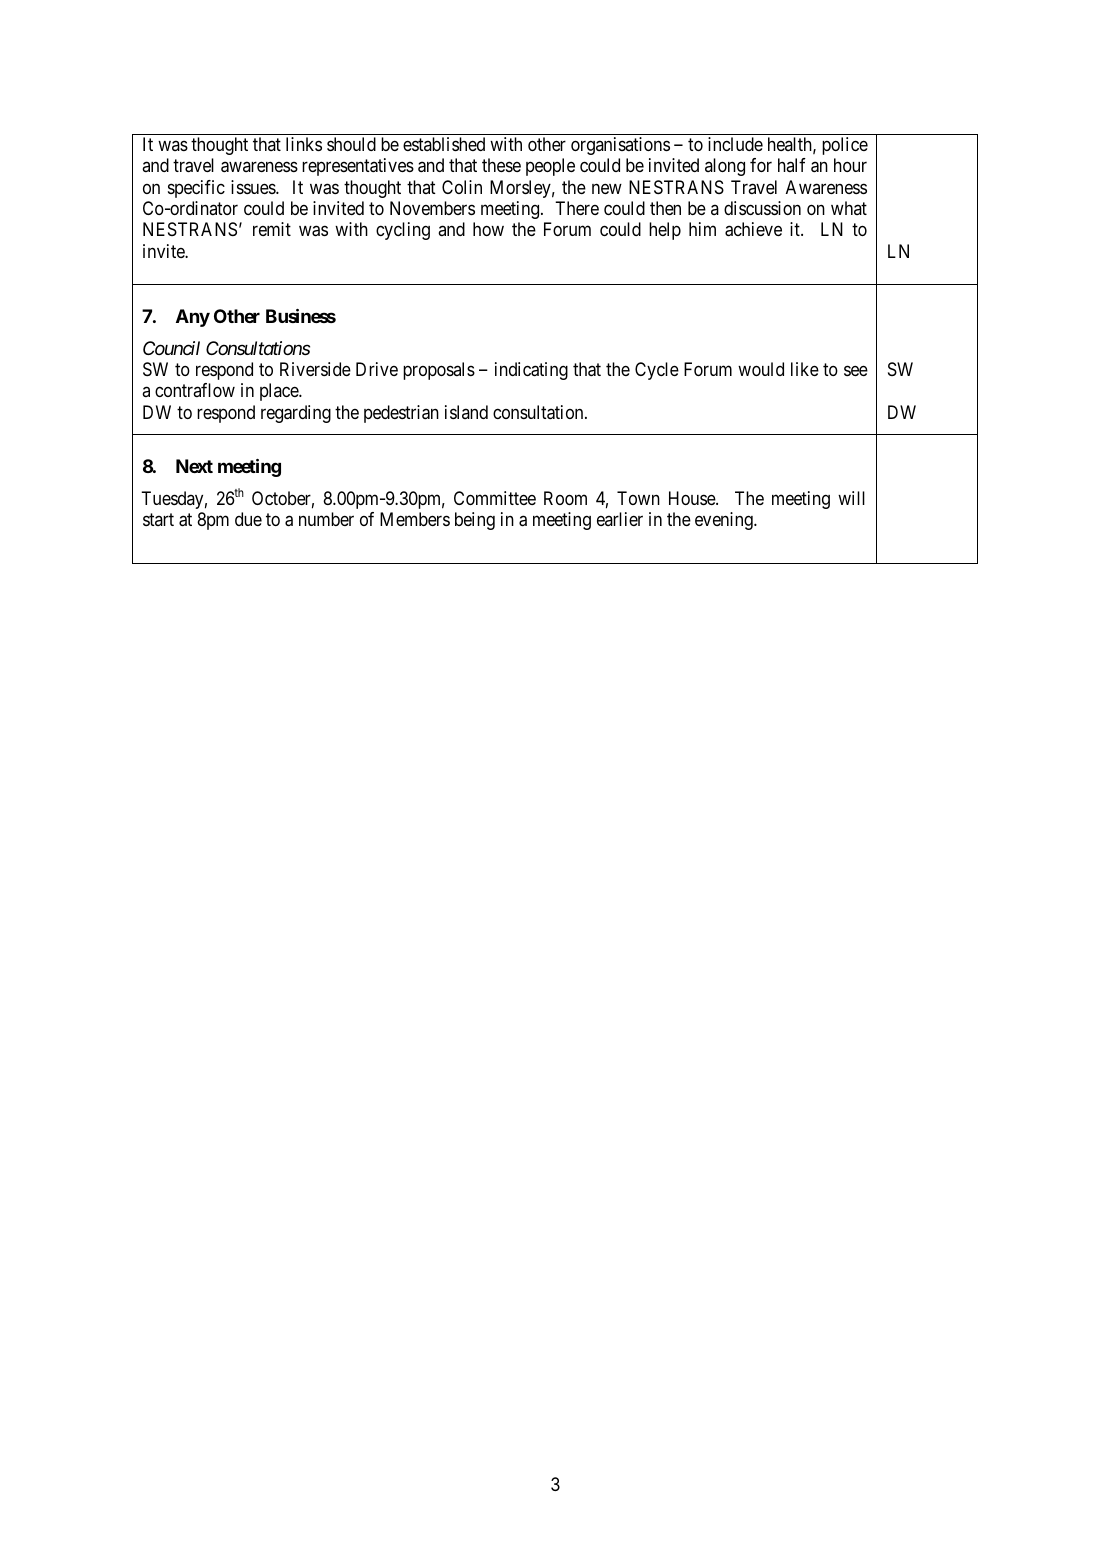 The height and width of the screenshot is (1562, 1104). I want to click on evening, so click(725, 521).
